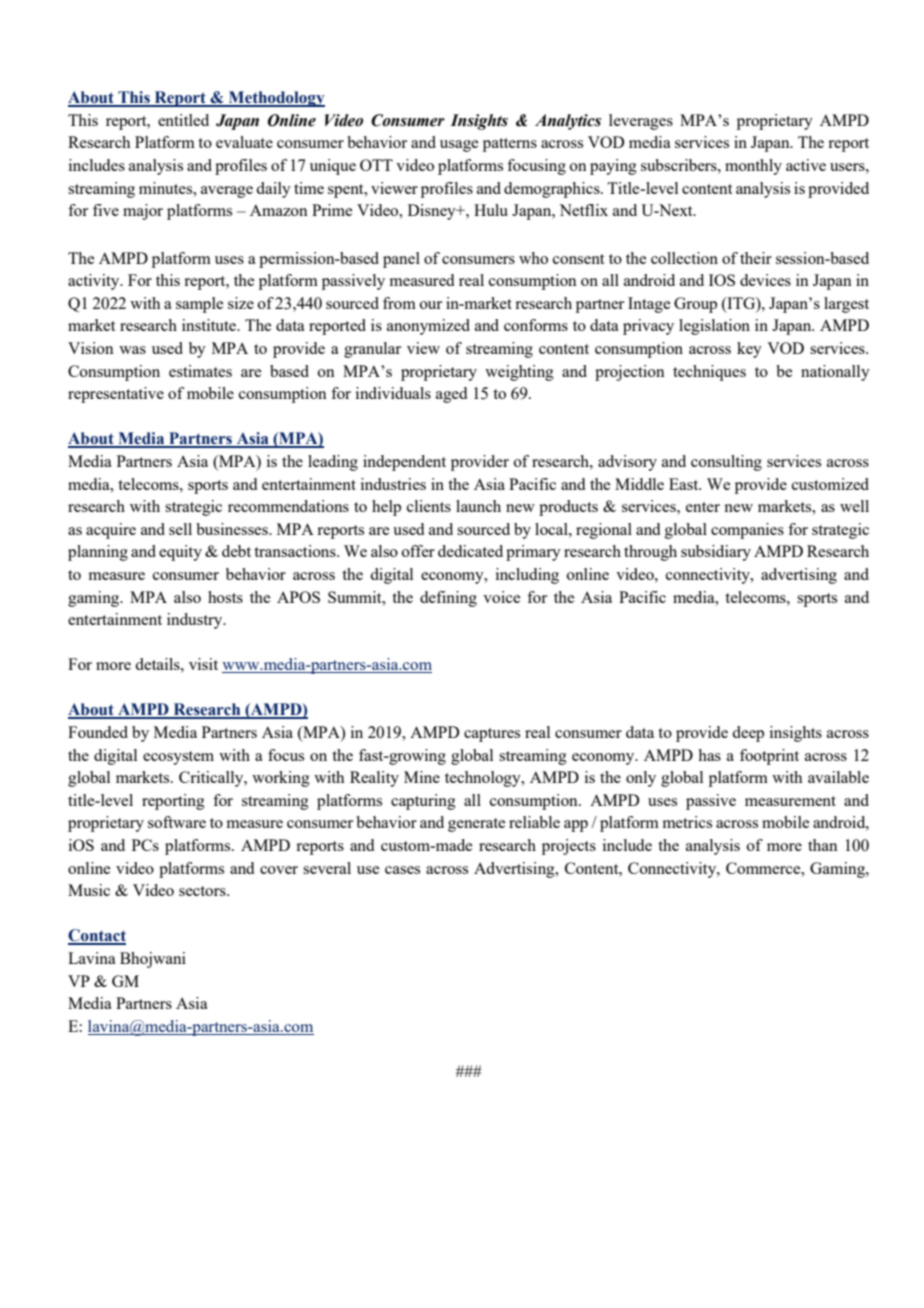 The width and height of the screenshot is (924, 1308). What do you see at coordinates (244, 142) in the screenshot?
I see `evaluate` at bounding box center [244, 142].
